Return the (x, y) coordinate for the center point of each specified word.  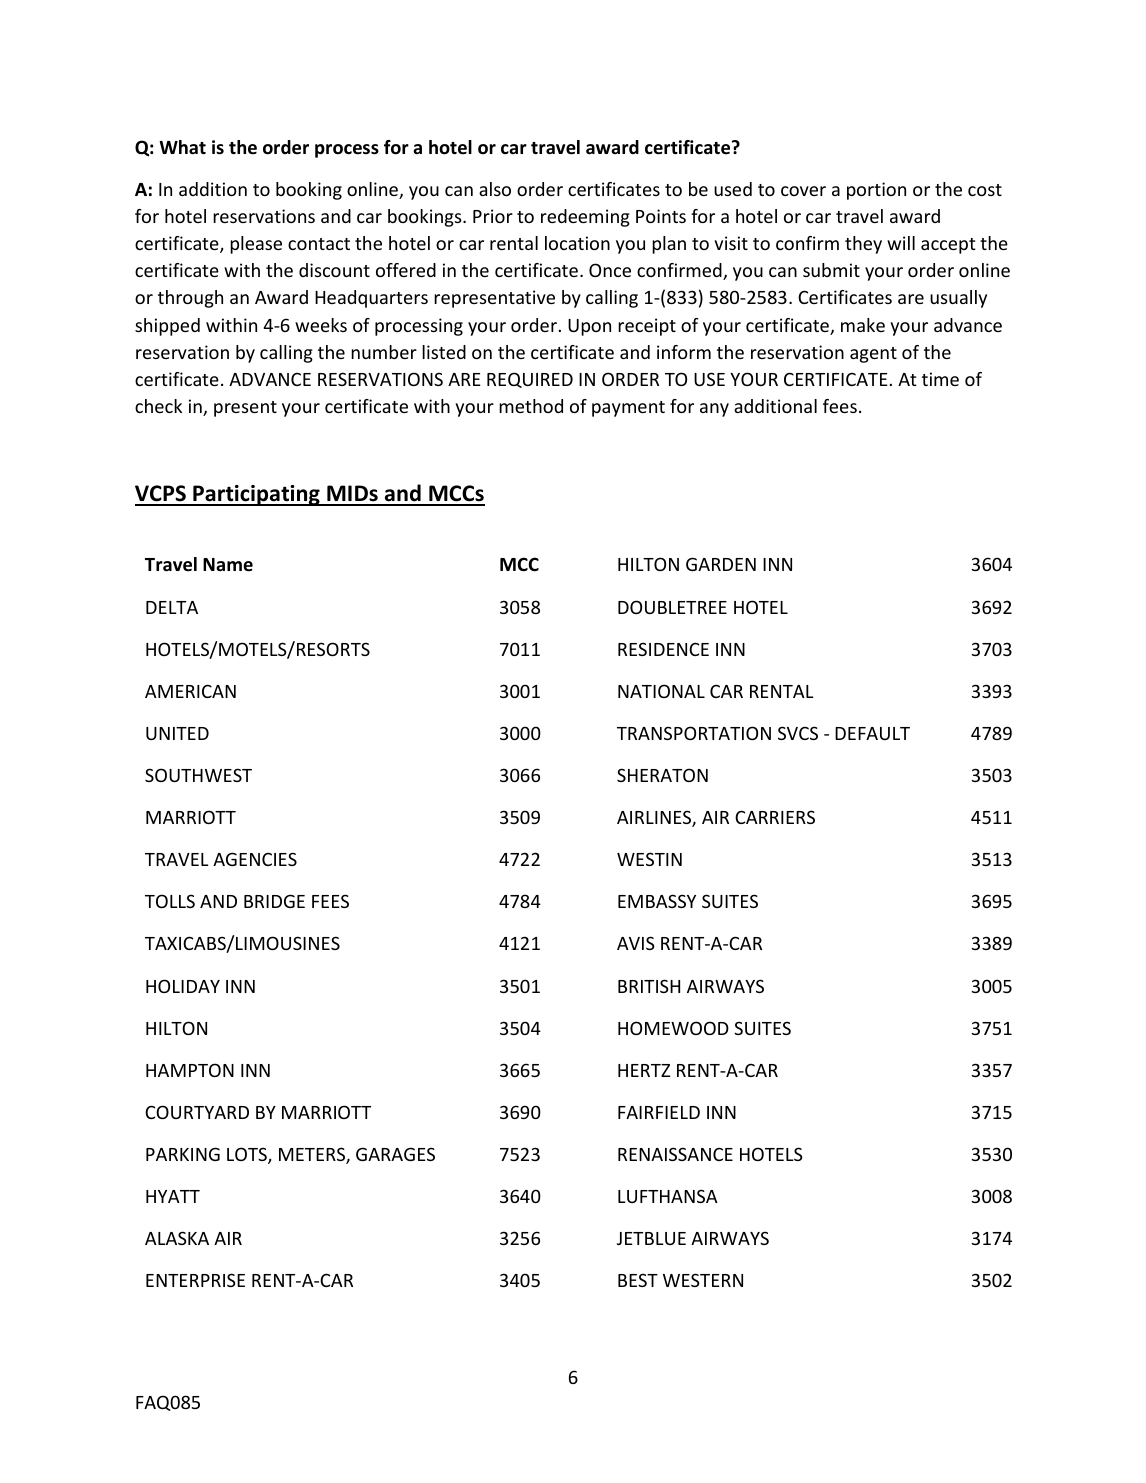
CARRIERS (775, 817)
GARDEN (721, 564)
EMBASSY (657, 901)
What (182, 147)
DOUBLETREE (672, 607)
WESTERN (703, 1280)
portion (876, 191)
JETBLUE (651, 1238)
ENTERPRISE (195, 1280)
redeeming (585, 218)
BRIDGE (274, 901)
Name (228, 565)
